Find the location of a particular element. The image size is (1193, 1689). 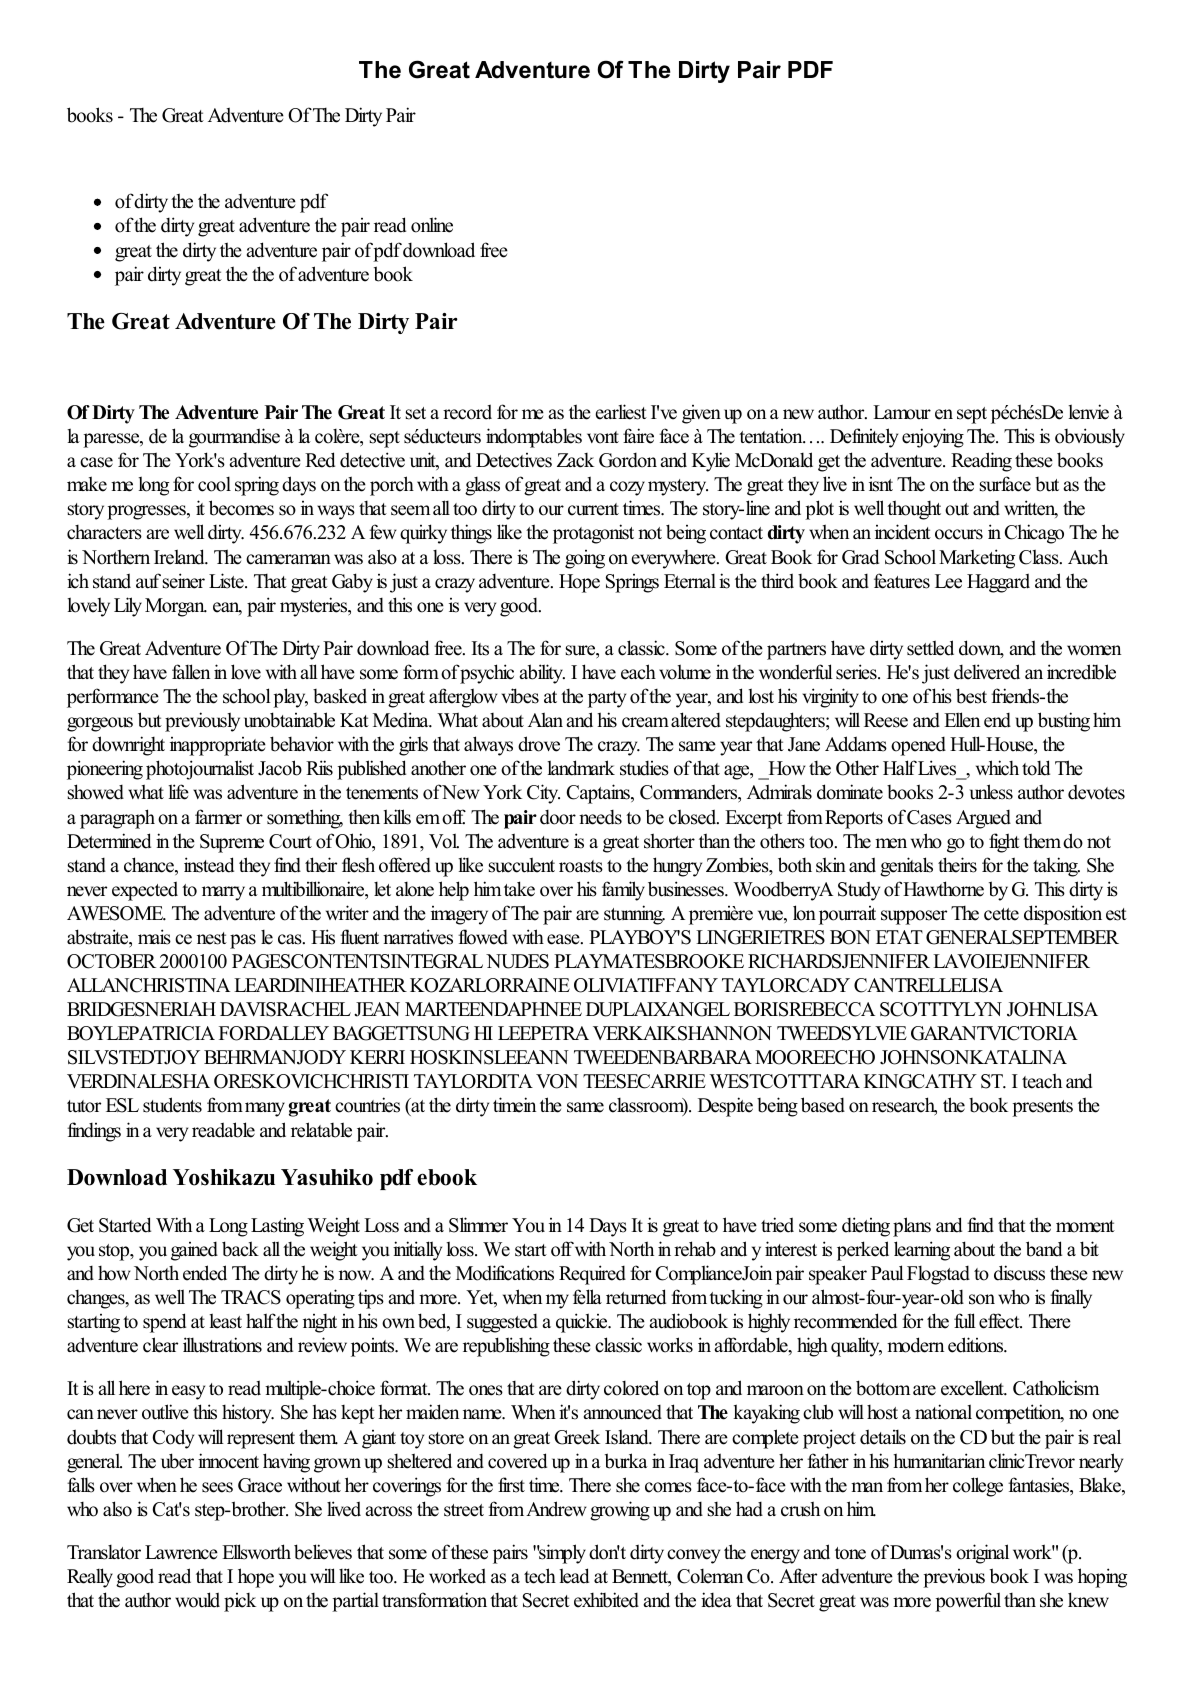

marry is located at coordinates (223, 893).
